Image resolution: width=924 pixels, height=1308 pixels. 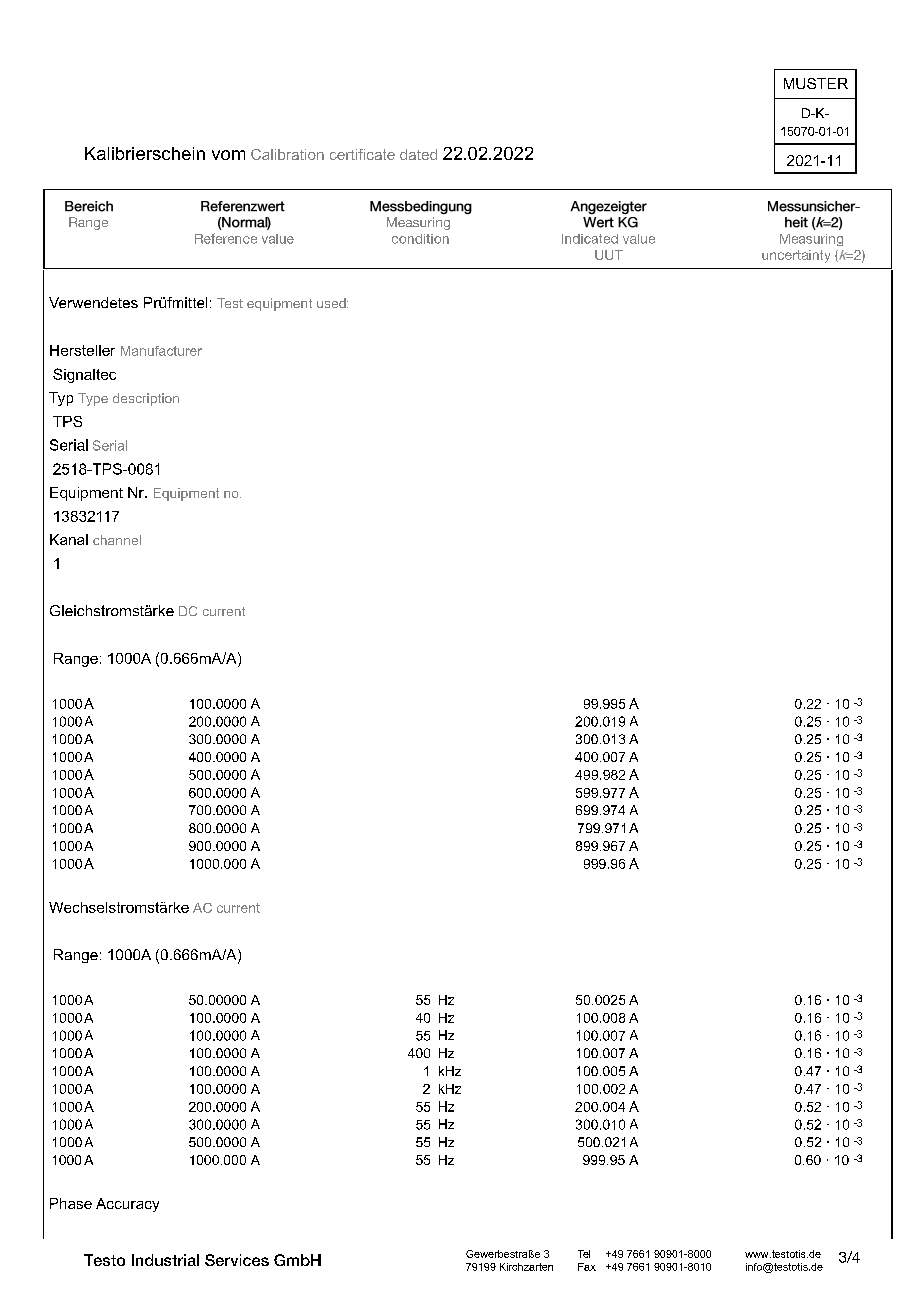 I want to click on dated, so click(x=418, y=154).
